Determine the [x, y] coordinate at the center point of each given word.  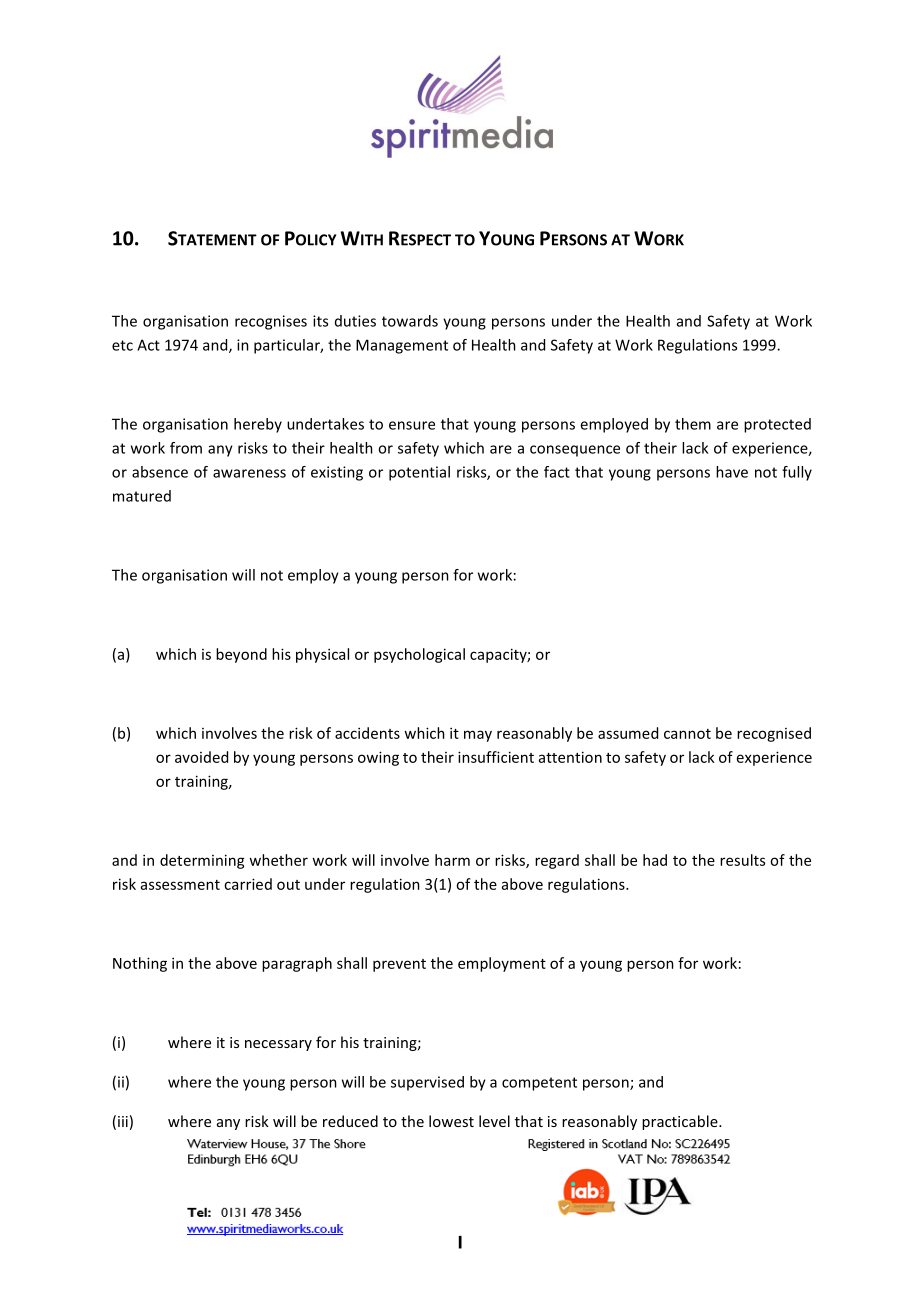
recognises [271, 322]
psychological [419, 655]
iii [123, 1121]
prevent [399, 965]
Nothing [140, 964]
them [693, 424]
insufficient [496, 757]
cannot [687, 734]
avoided [201, 757]
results [742, 860]
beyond [241, 655]
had [655, 860]
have [732, 472]
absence [160, 472]
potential [419, 473]
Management [402, 346]
